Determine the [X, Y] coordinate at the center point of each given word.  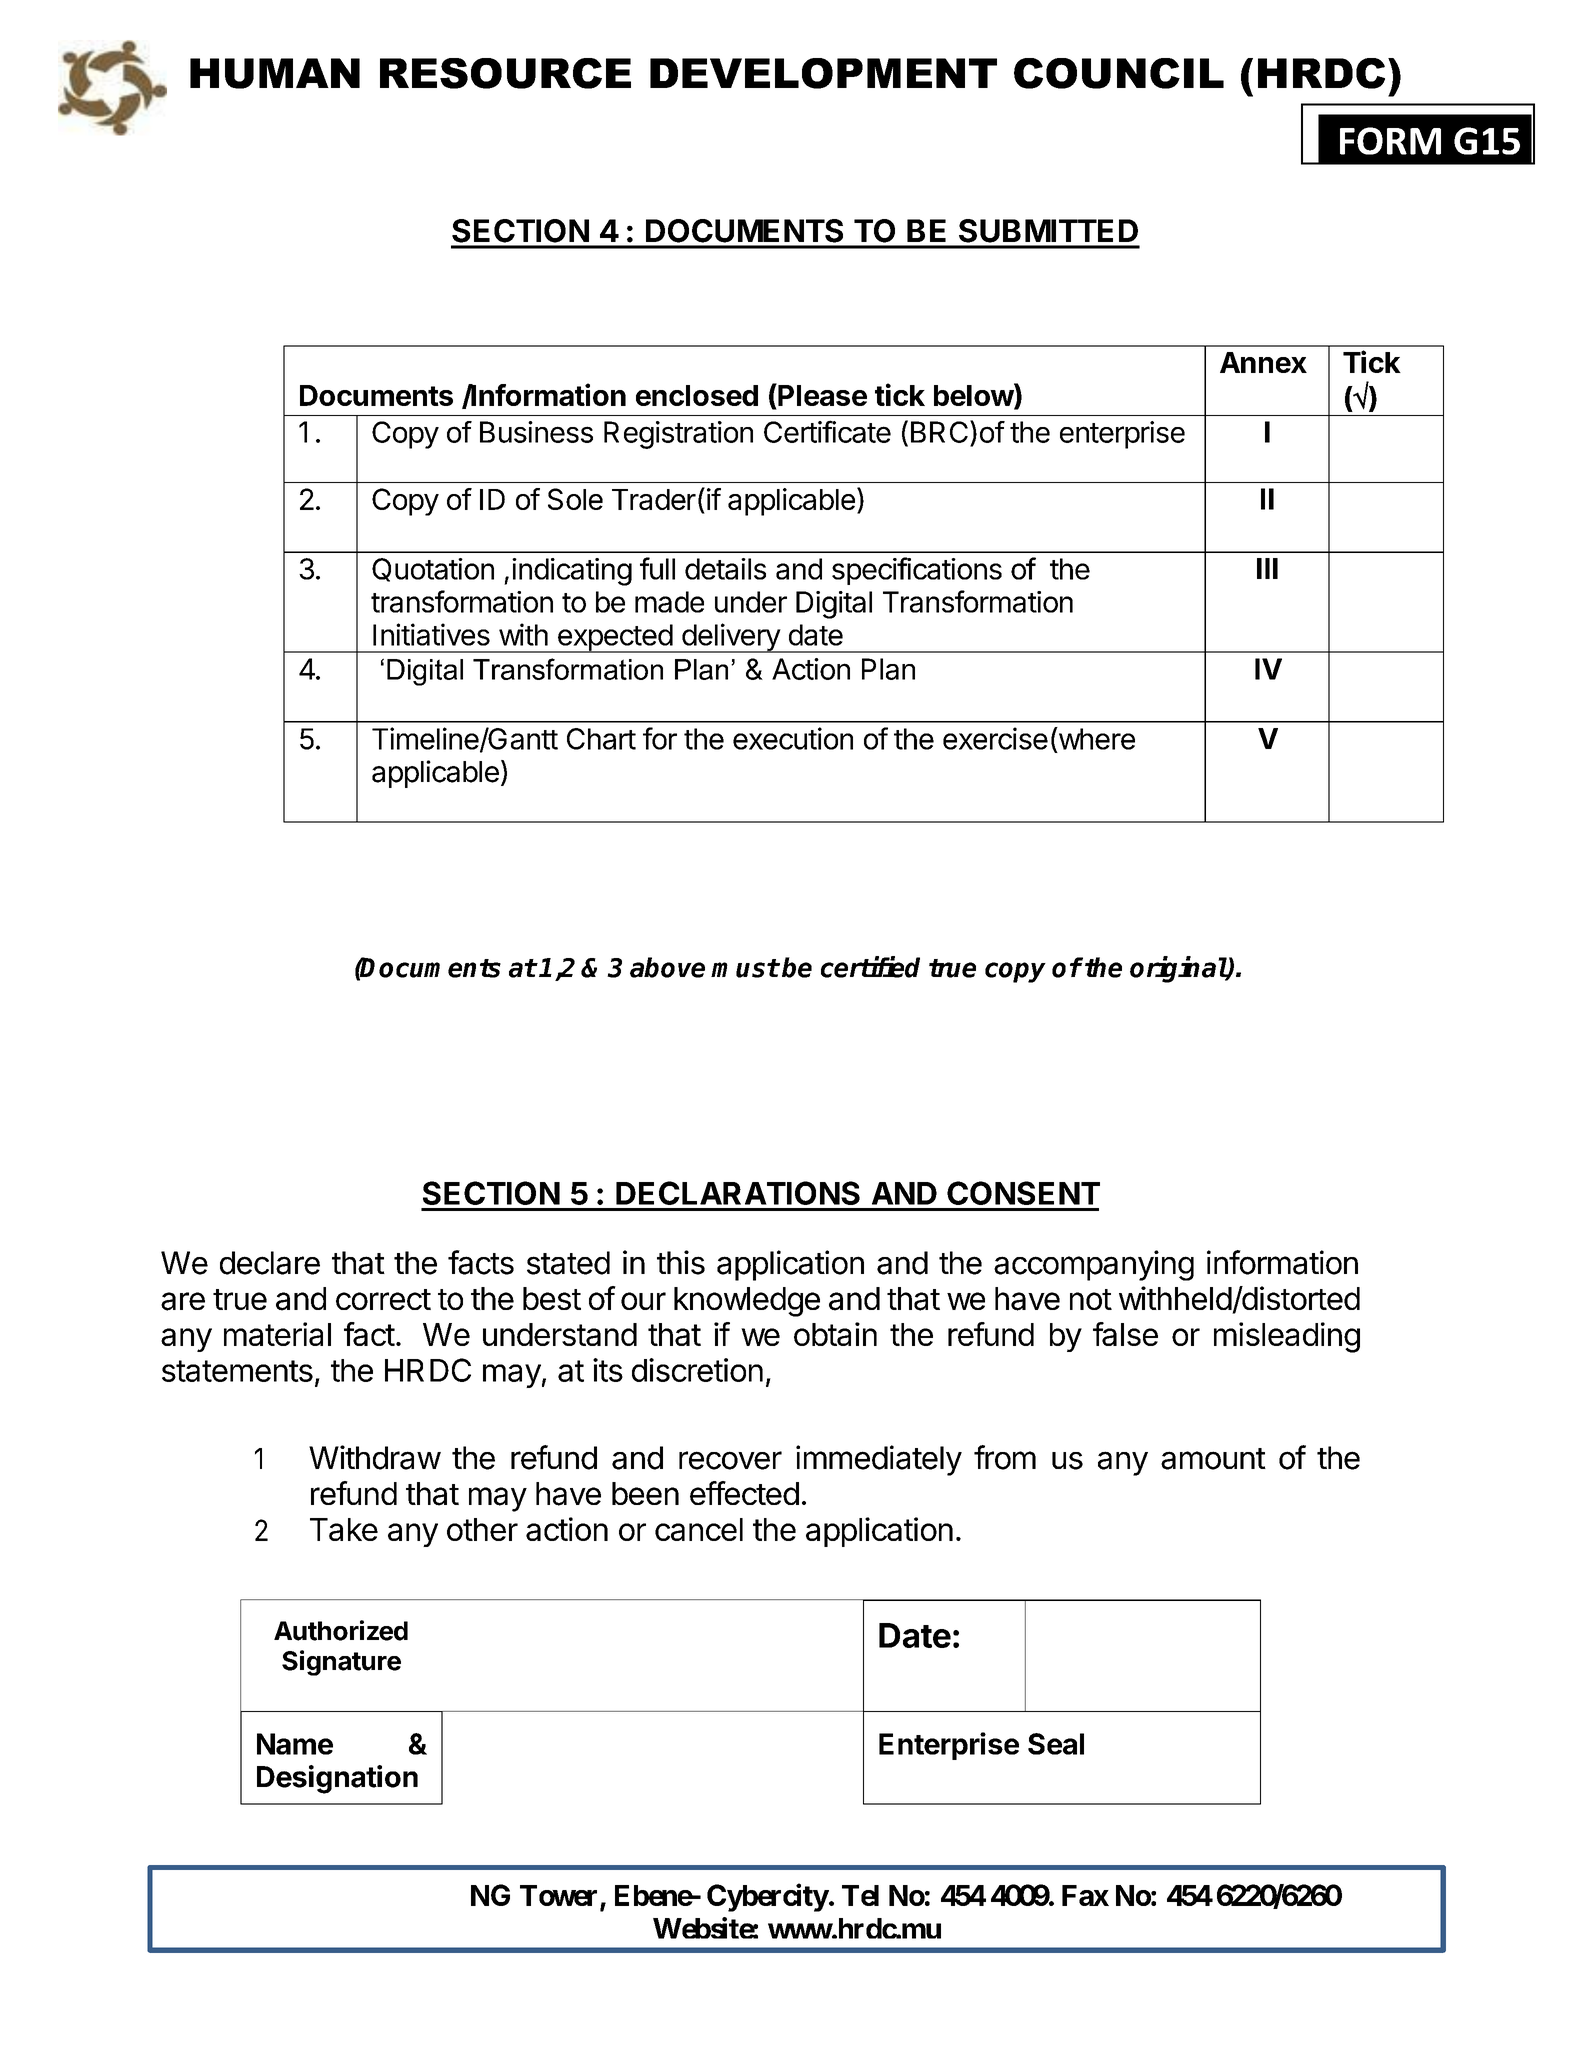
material [277, 1334]
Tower [560, 1897]
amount [1213, 1459]
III [1267, 568]
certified [870, 967]
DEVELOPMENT [823, 73]
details [725, 569]
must [745, 968]
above [667, 967]
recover [730, 1460]
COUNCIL [1119, 73]
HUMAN [275, 73]
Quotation [433, 570]
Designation [337, 1779]
